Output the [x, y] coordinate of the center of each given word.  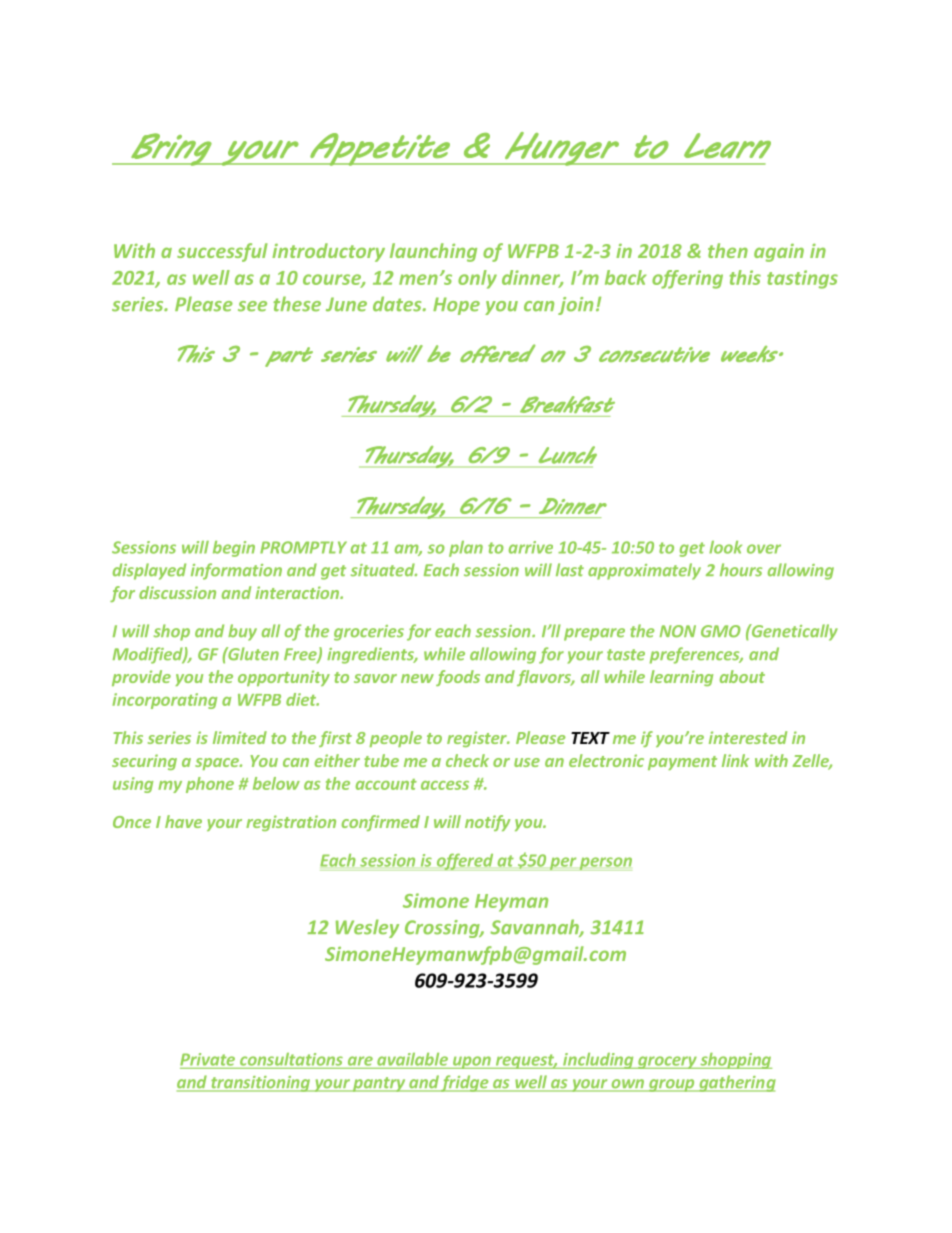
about [742, 676]
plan [466, 549]
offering [687, 279]
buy [242, 632]
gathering [736, 1083]
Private [207, 1059]
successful [222, 252]
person [605, 864]
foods [458, 678]
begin [234, 549]
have [183, 821]
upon [472, 1062]
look [725, 547]
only [477, 279]
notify [487, 823]
